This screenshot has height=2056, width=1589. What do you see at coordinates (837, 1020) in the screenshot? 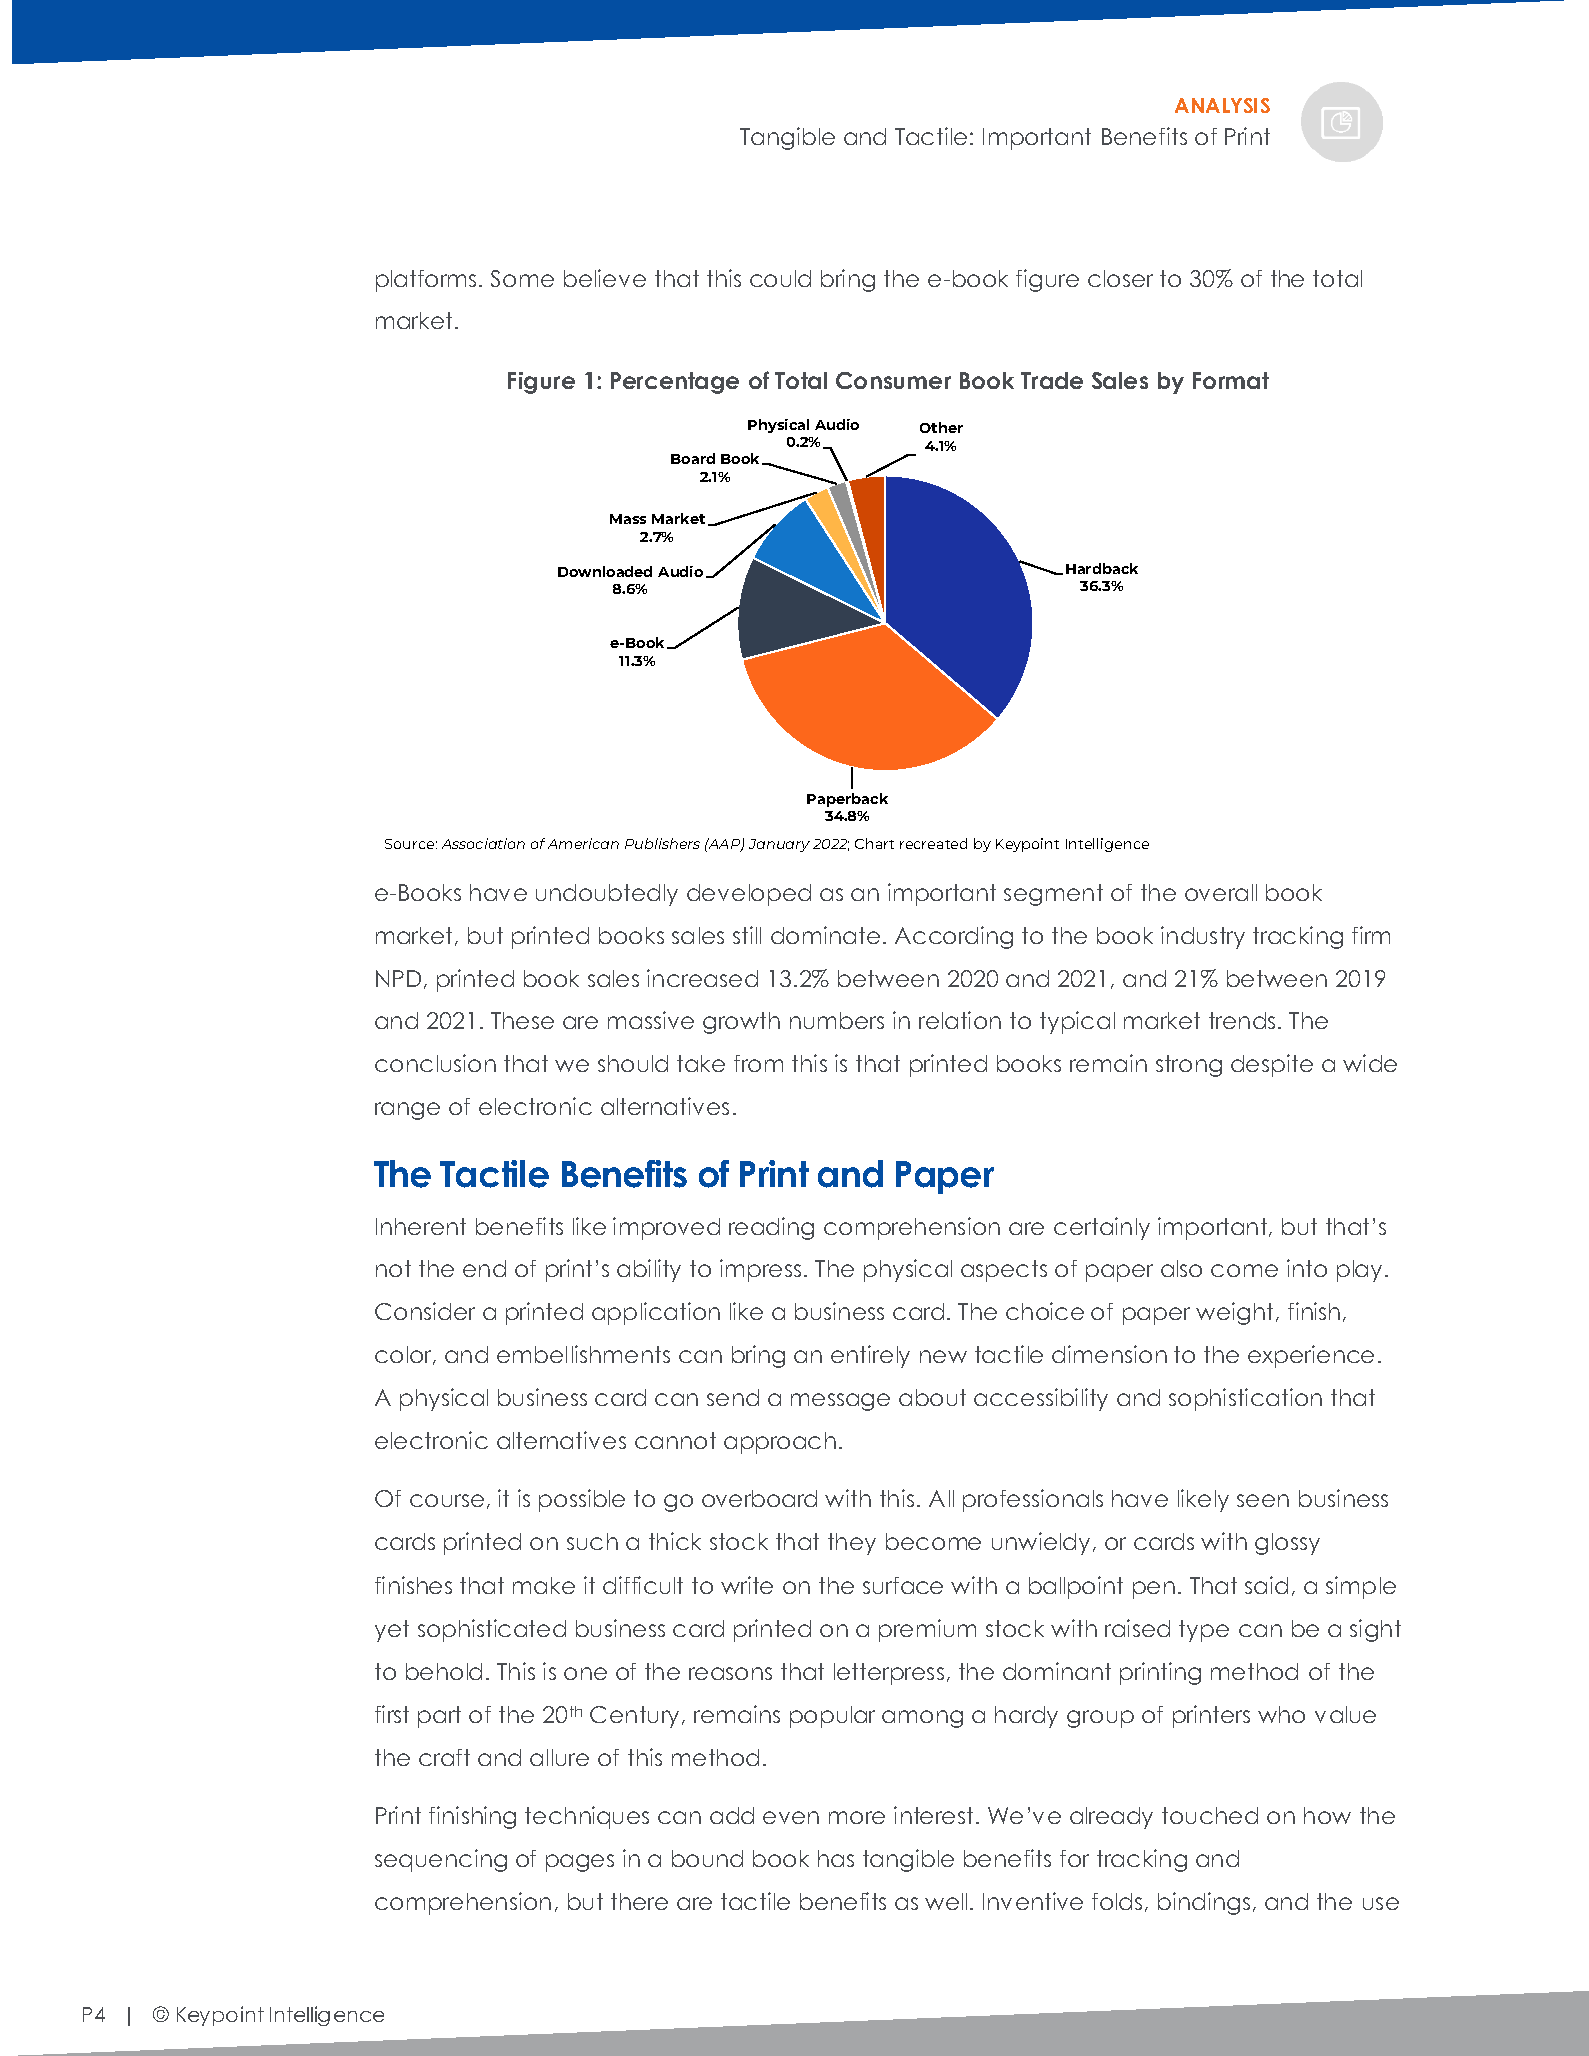
I see `numbers` at bounding box center [837, 1020].
